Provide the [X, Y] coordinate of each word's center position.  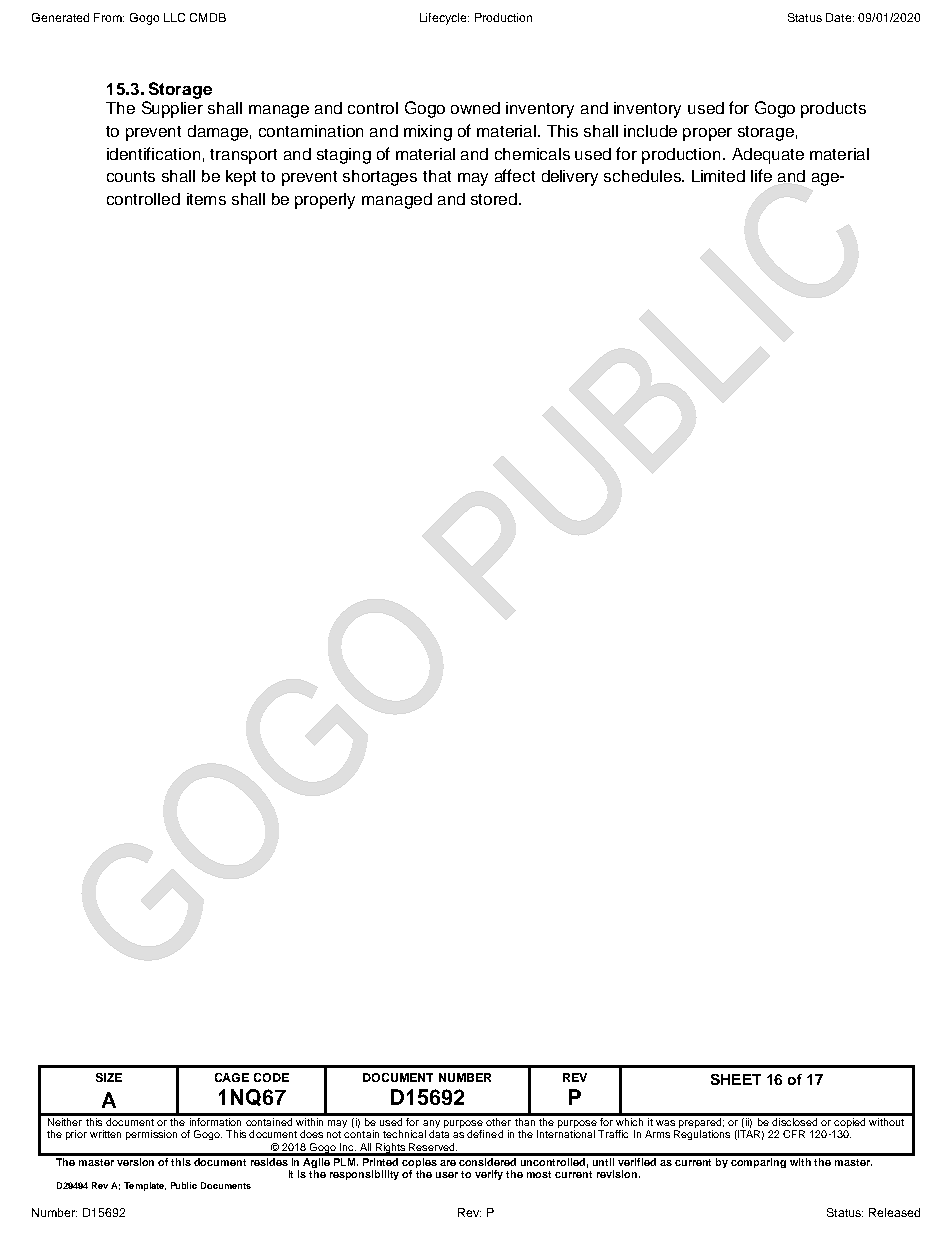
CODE [271, 1077]
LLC [174, 17]
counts [131, 176]
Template [145, 1186]
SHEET [736, 1079]
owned [475, 108]
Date [840, 17]
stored [495, 199]
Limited [718, 176]
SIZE [109, 1077]
